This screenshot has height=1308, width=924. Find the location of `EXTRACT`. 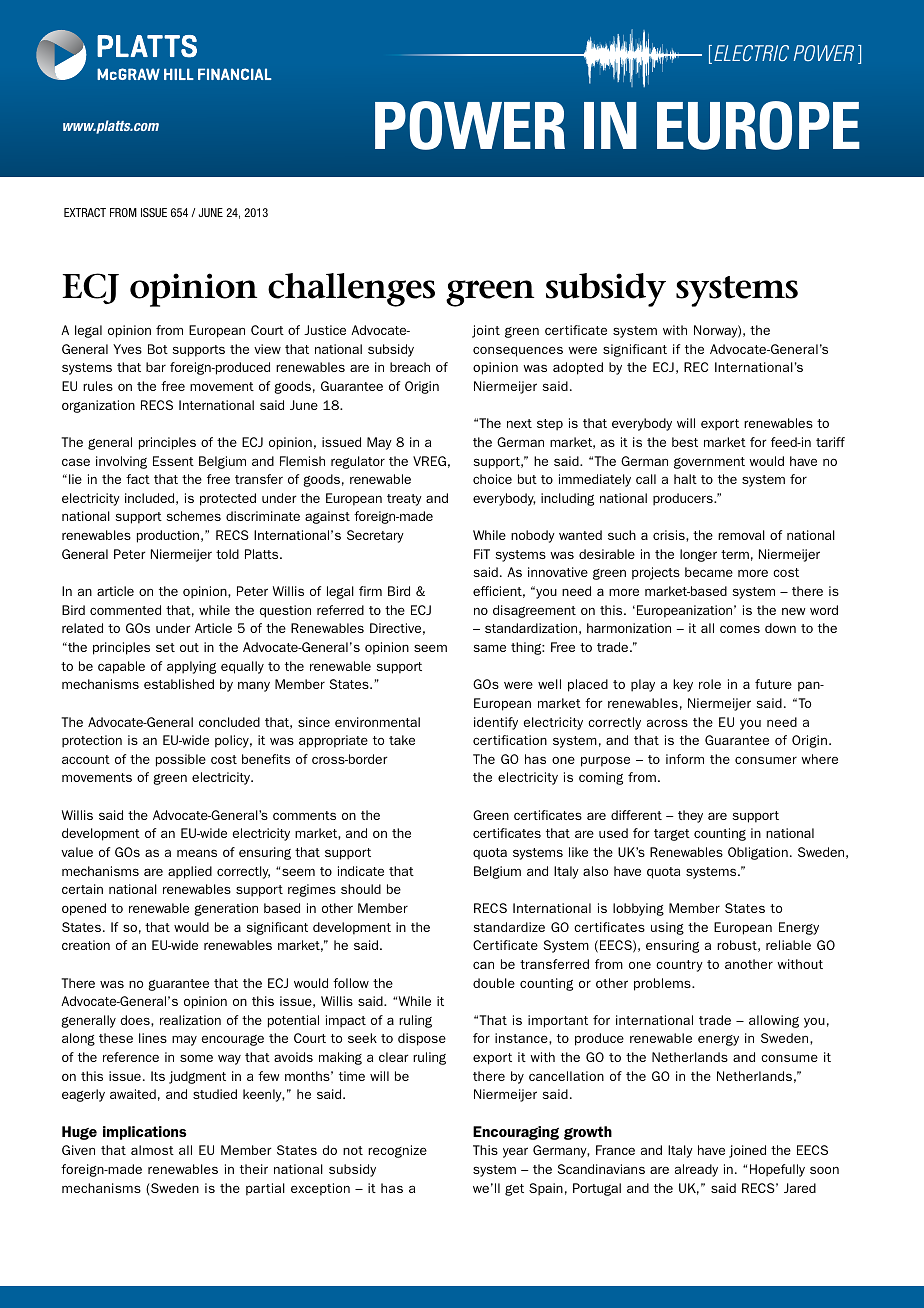

EXTRACT is located at coordinates (85, 212).
